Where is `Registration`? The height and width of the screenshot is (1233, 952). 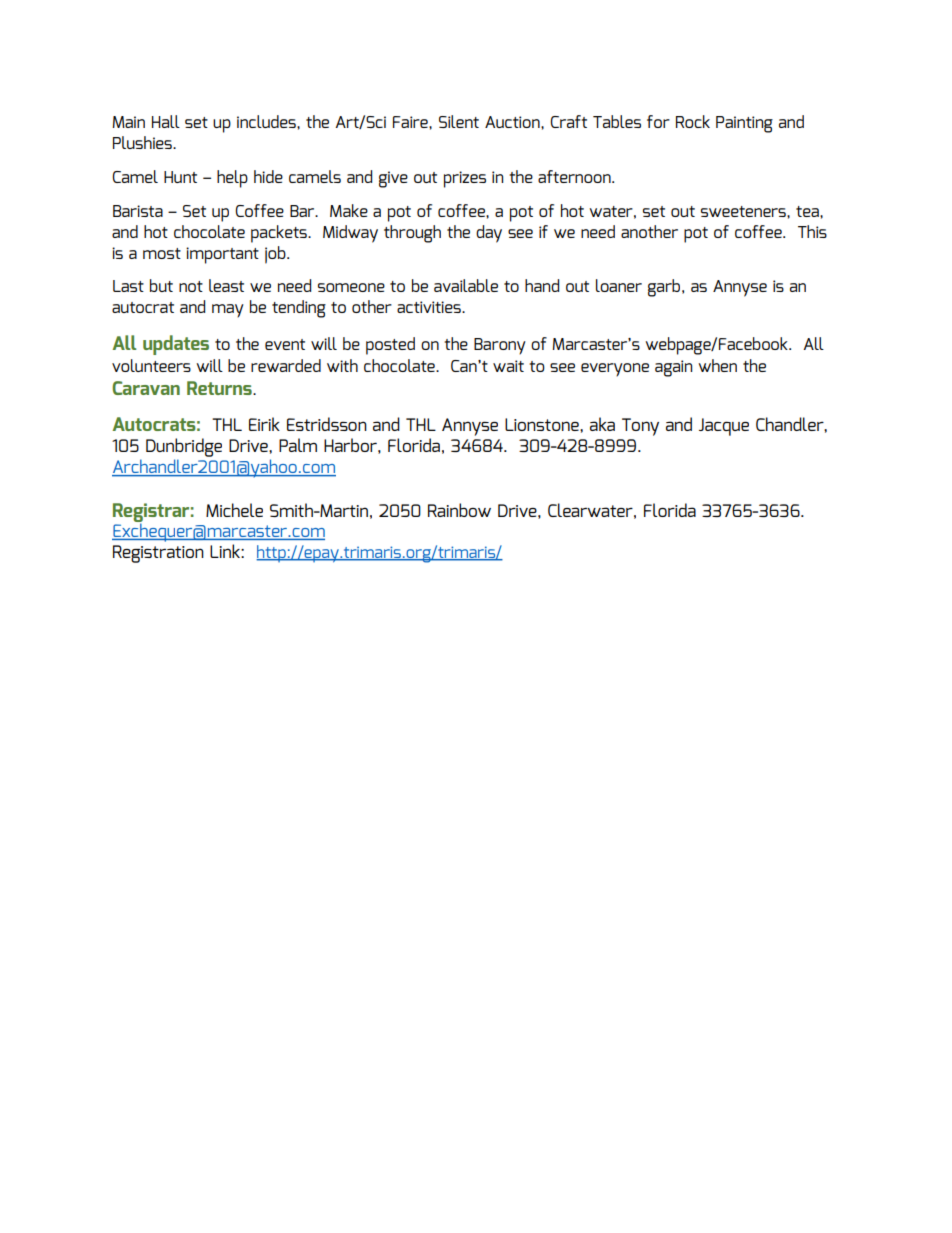
Registration is located at coordinates (158, 554).
